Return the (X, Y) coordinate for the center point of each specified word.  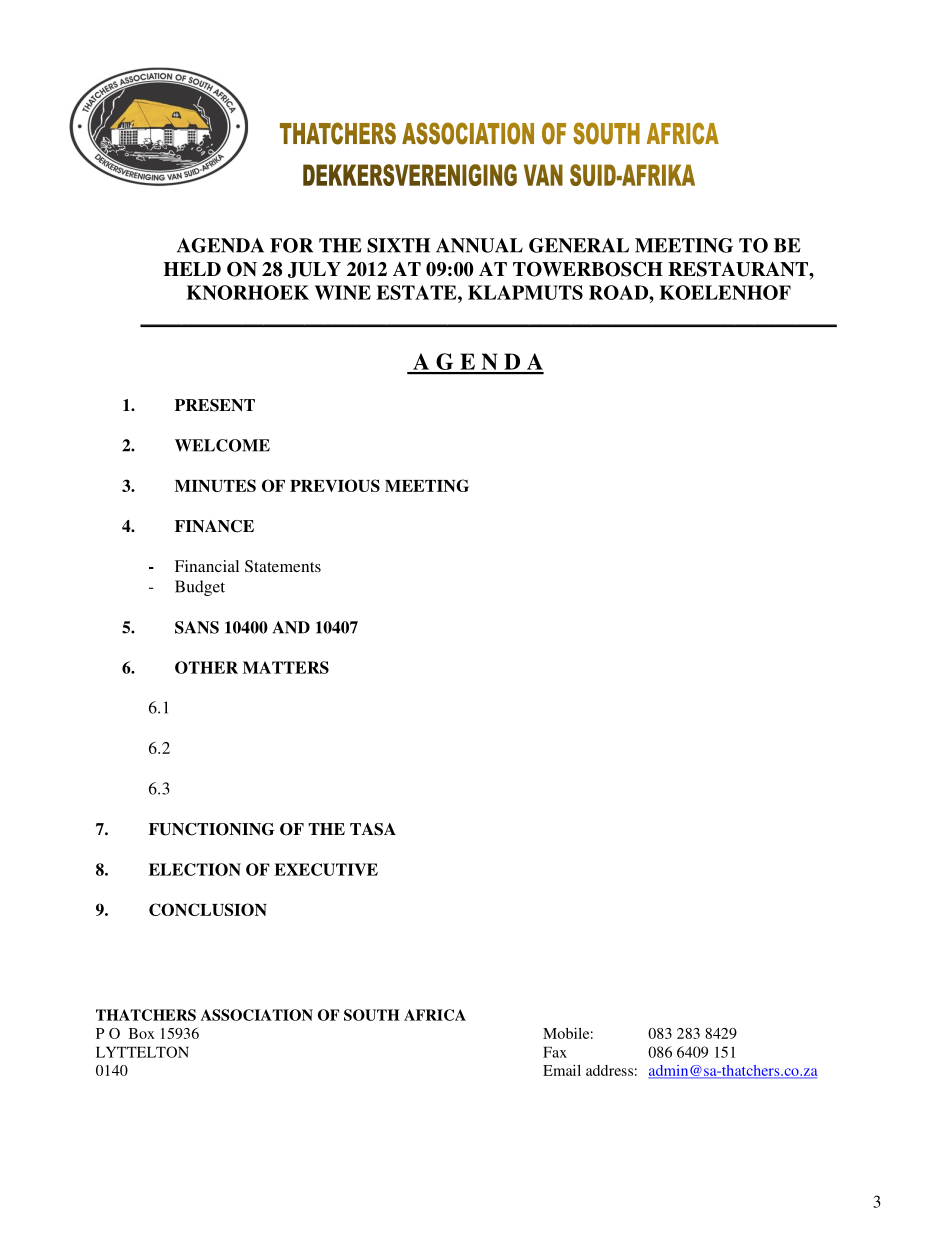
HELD (192, 269)
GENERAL (579, 245)
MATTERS (286, 667)
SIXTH (398, 245)
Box (142, 1033)
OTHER (206, 667)
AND (291, 627)
